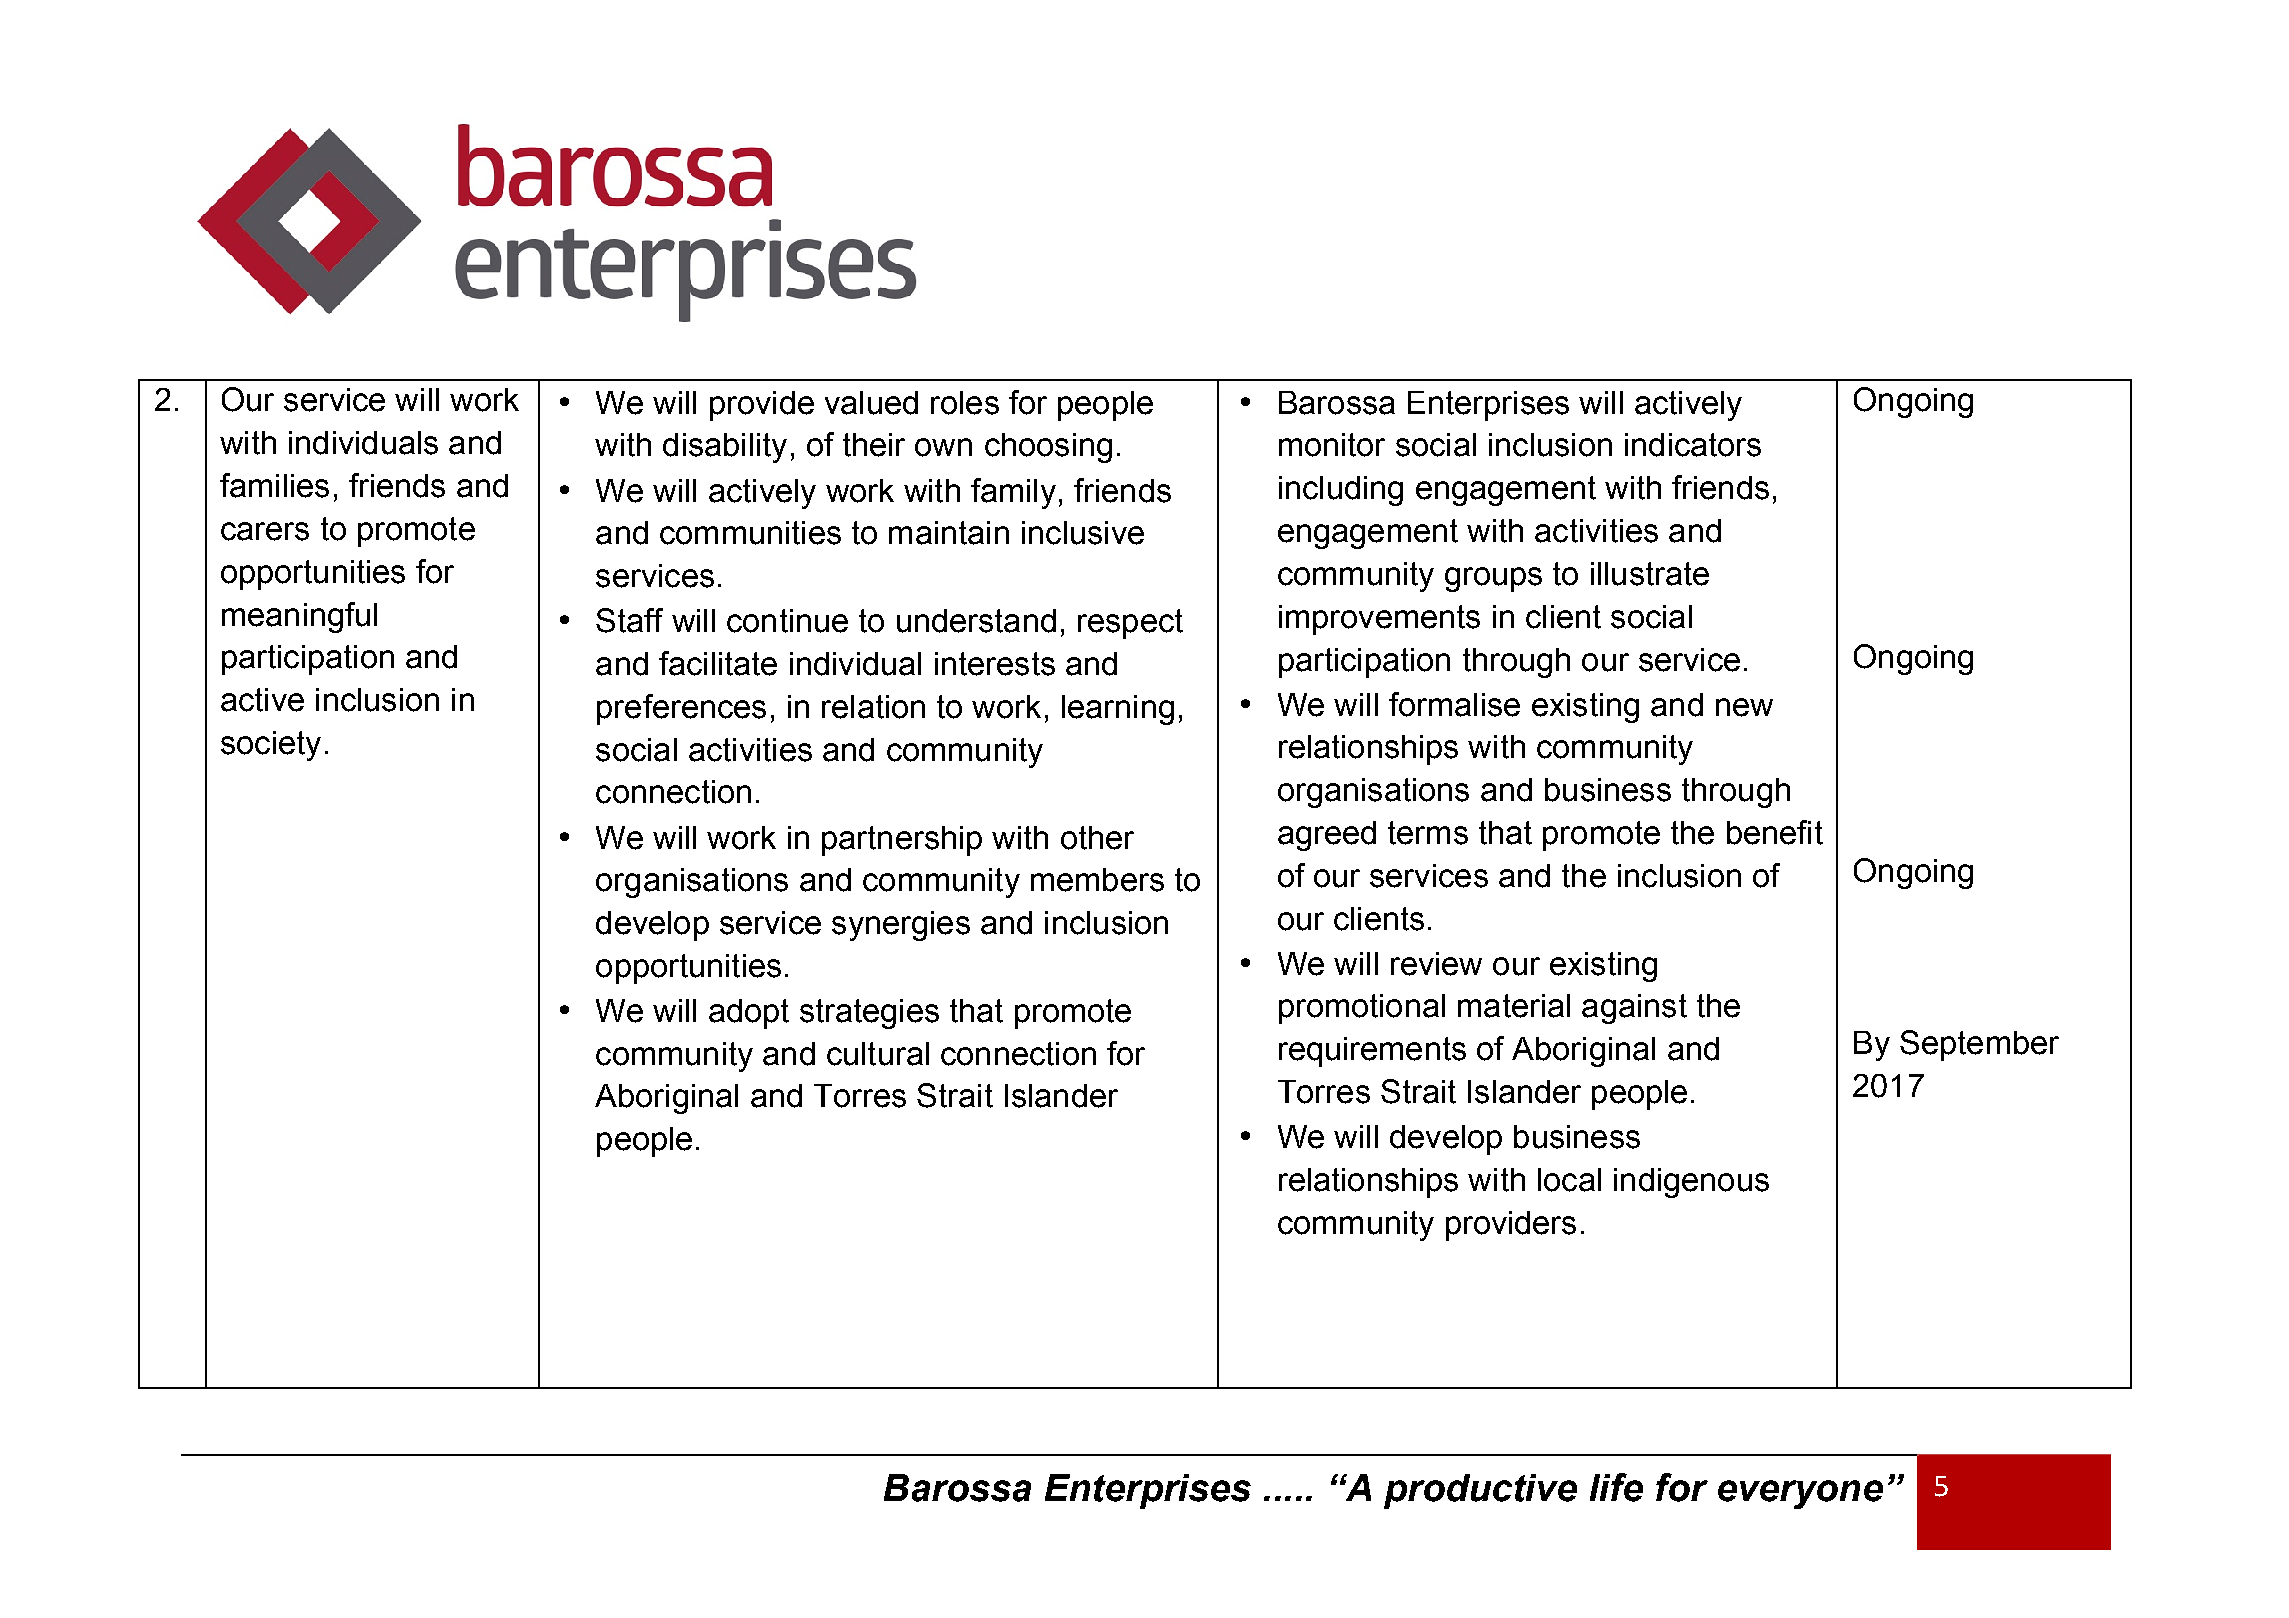 This screenshot has width=2289, height=1618. I want to click on preferences, so click(681, 709).
